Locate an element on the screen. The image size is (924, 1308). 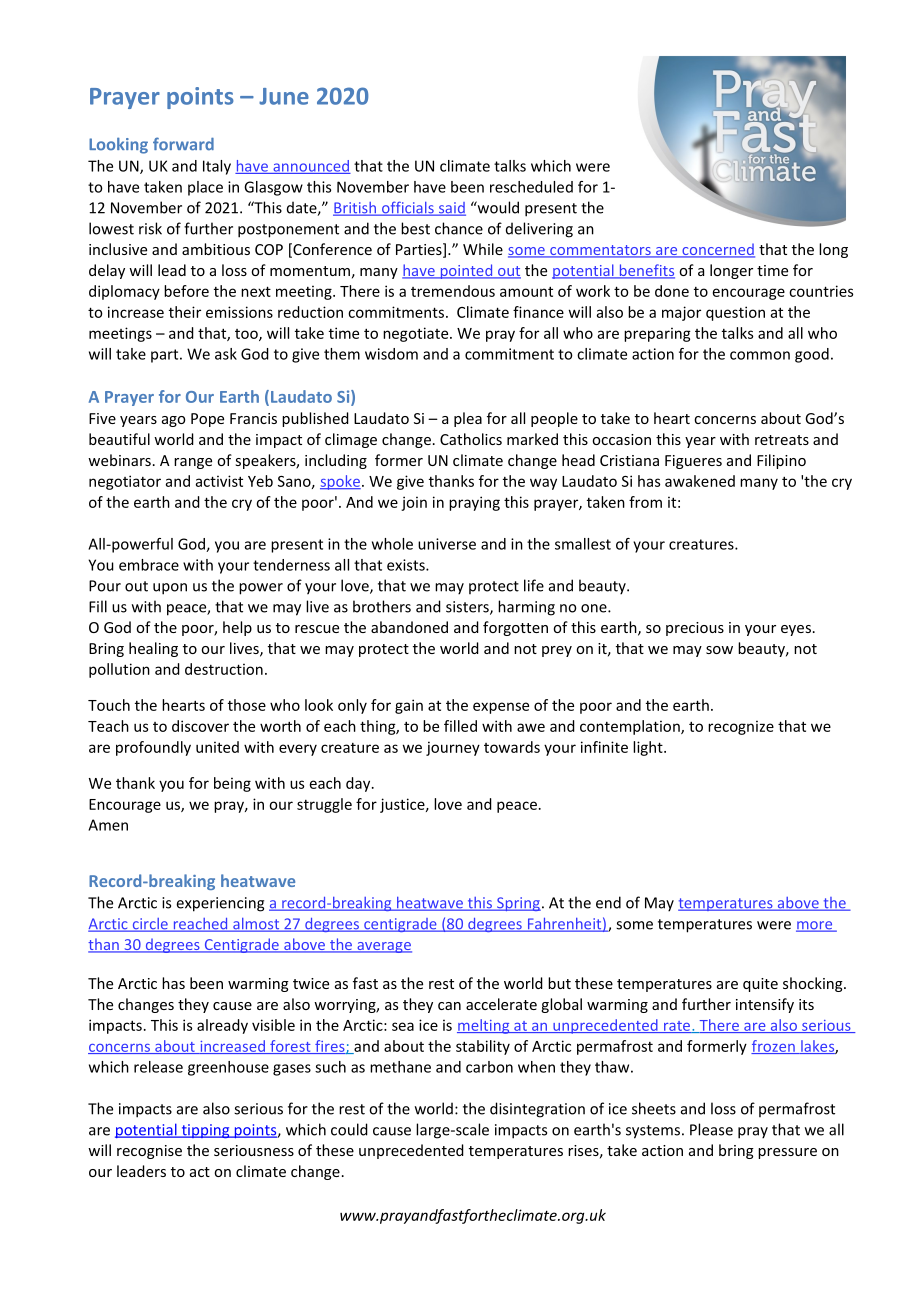
pressure is located at coordinates (787, 1153).
